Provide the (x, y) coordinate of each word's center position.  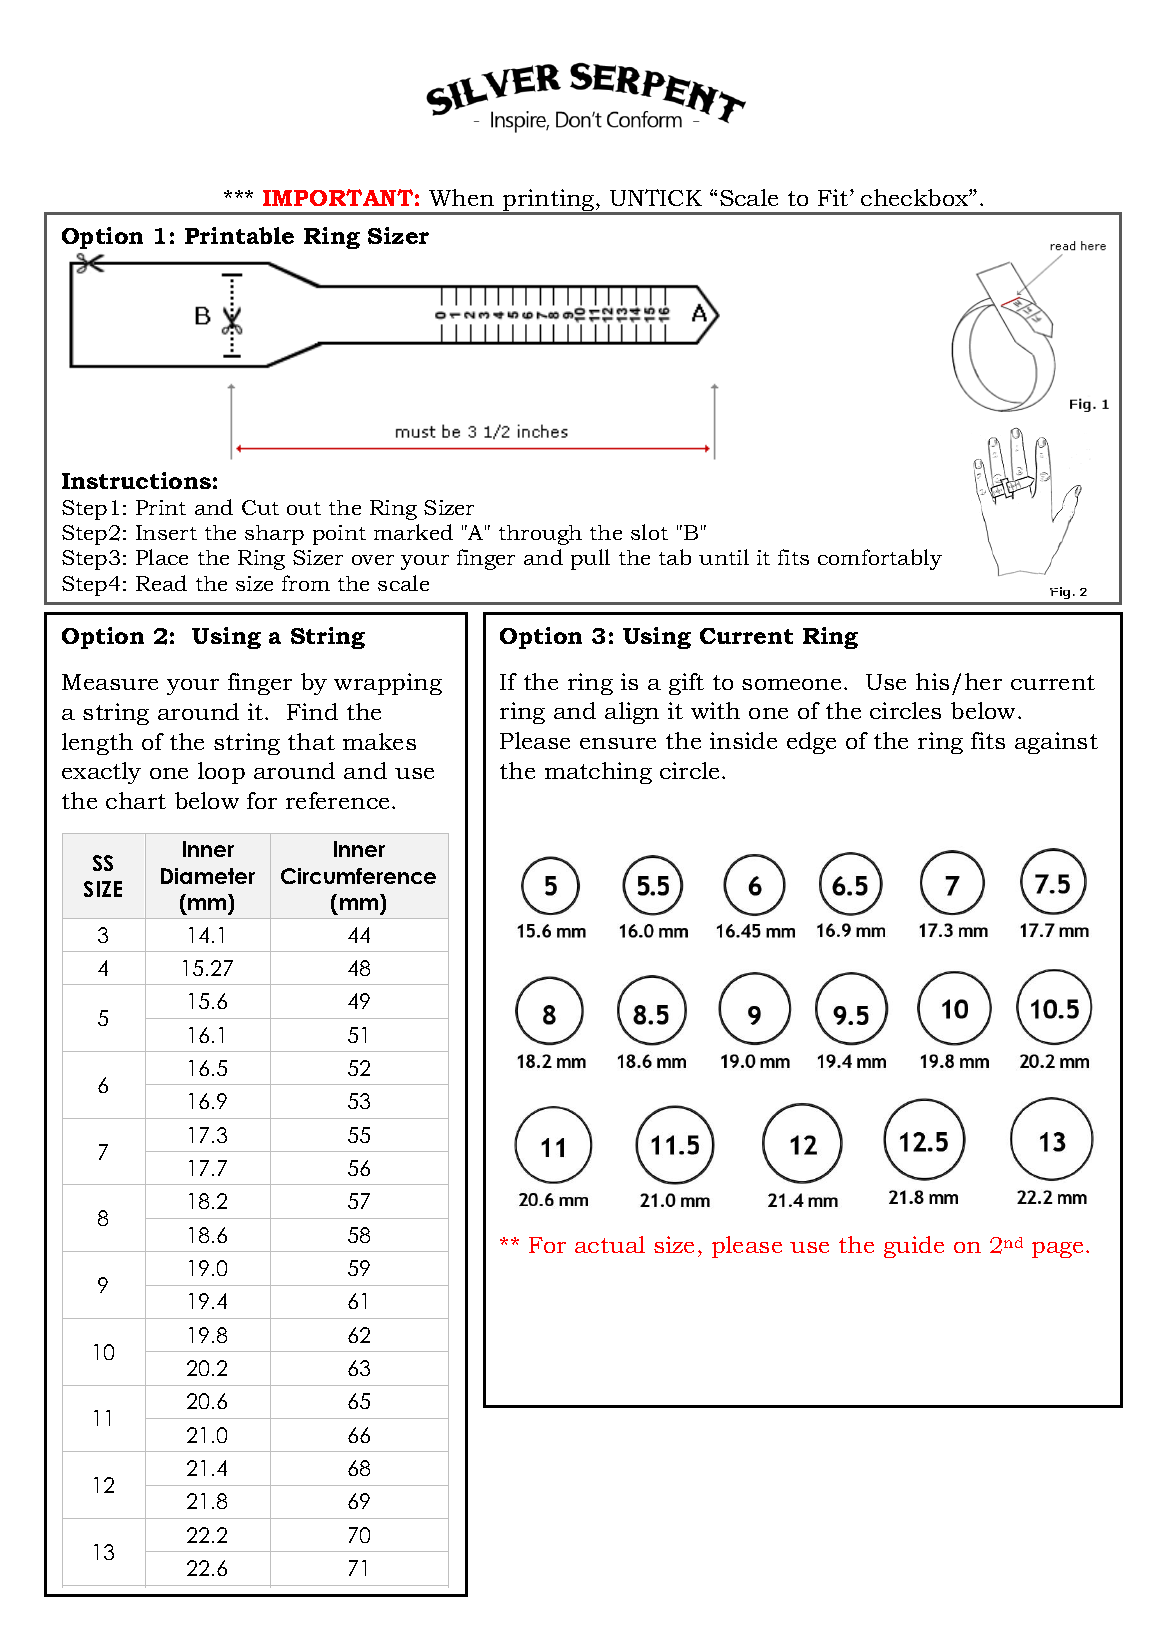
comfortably (880, 559)
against (1056, 743)
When (461, 197)
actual (610, 1244)
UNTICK (656, 197)
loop (221, 773)
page (1059, 1250)
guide (914, 1247)
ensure (618, 743)
